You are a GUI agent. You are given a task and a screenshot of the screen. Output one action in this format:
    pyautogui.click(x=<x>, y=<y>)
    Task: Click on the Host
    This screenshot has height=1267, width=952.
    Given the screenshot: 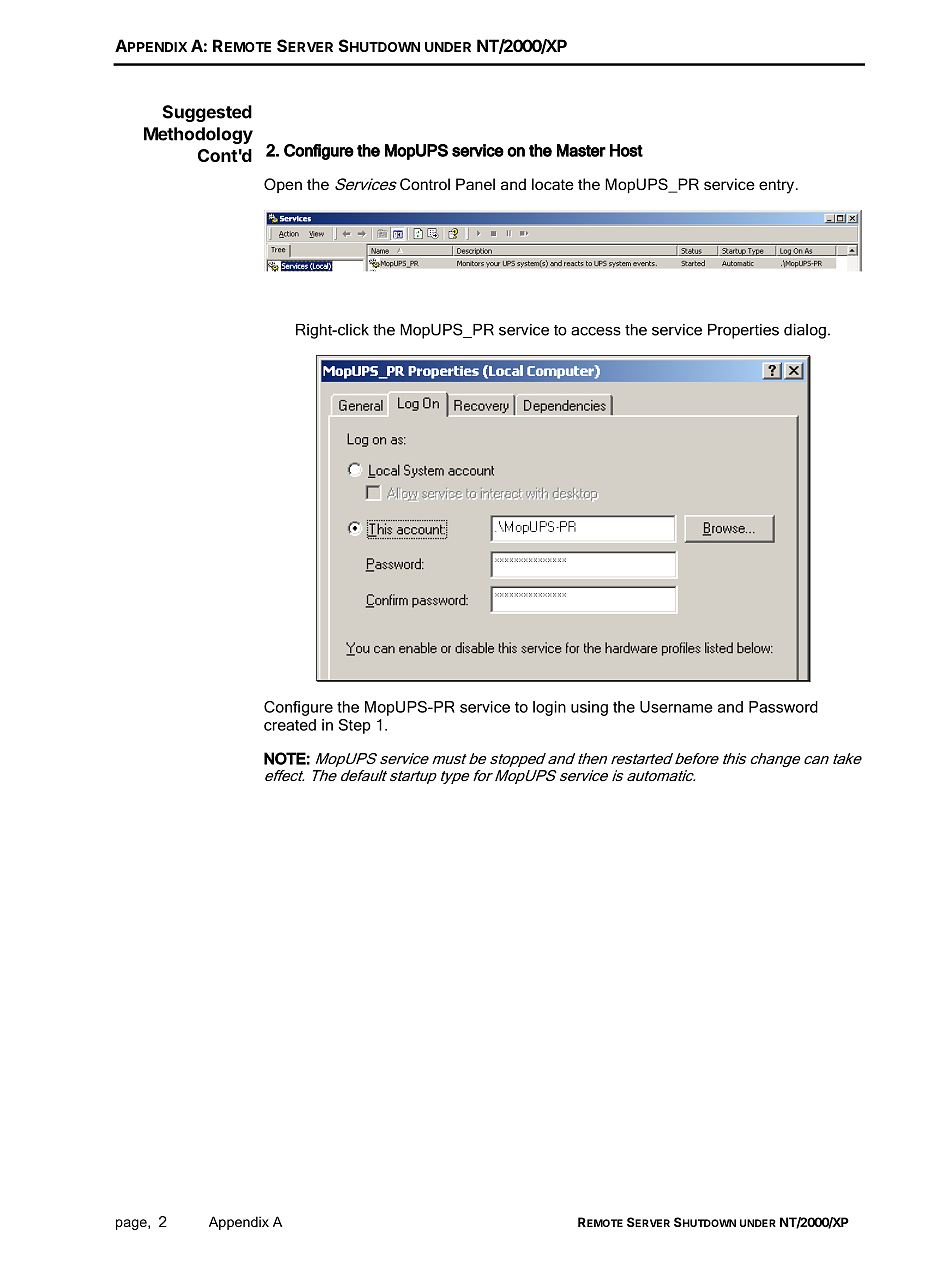 What is the action you would take?
    pyautogui.click(x=626, y=150)
